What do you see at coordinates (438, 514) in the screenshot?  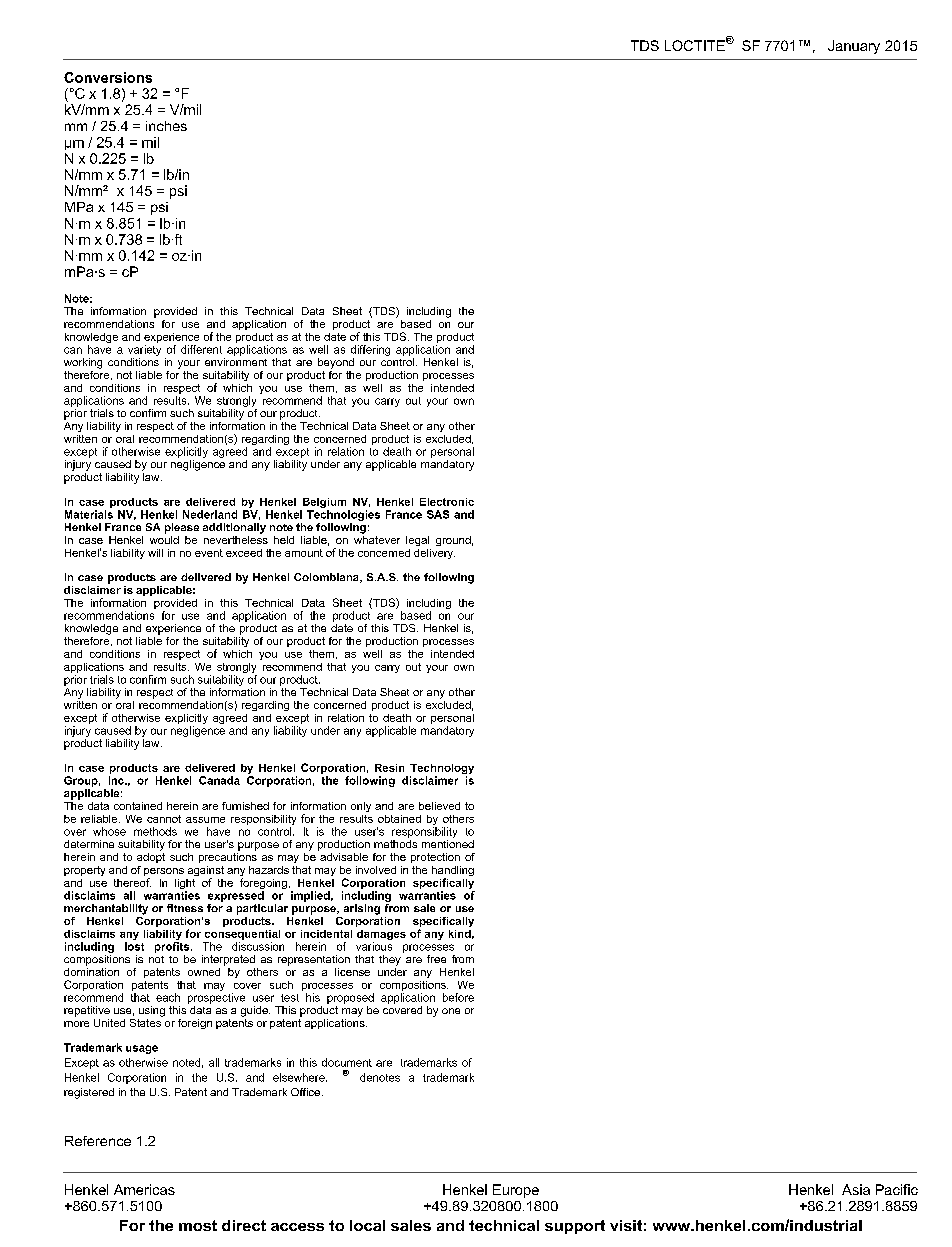 I see `SAS` at bounding box center [438, 514].
